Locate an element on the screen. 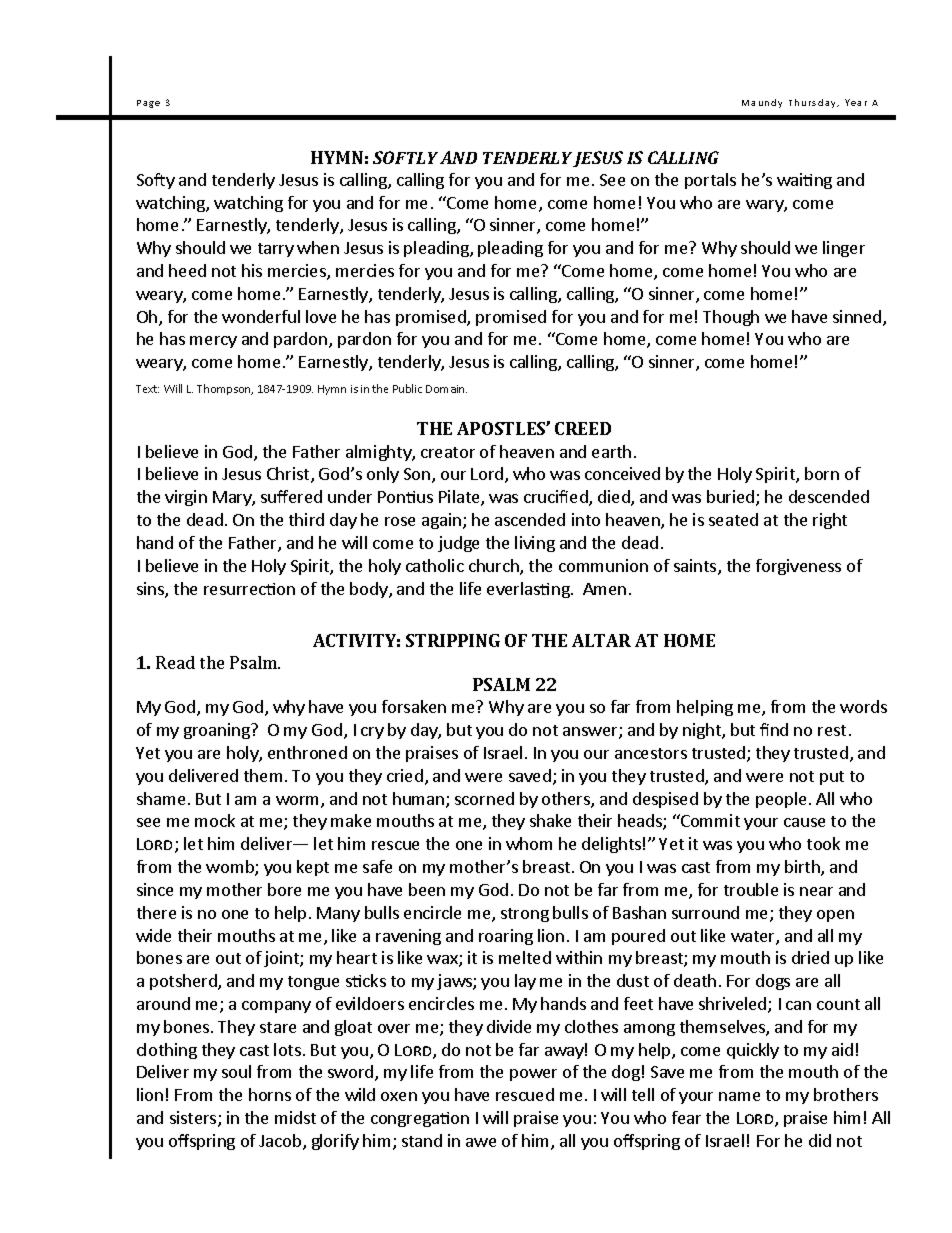  Softy is located at coordinates (156, 181).
